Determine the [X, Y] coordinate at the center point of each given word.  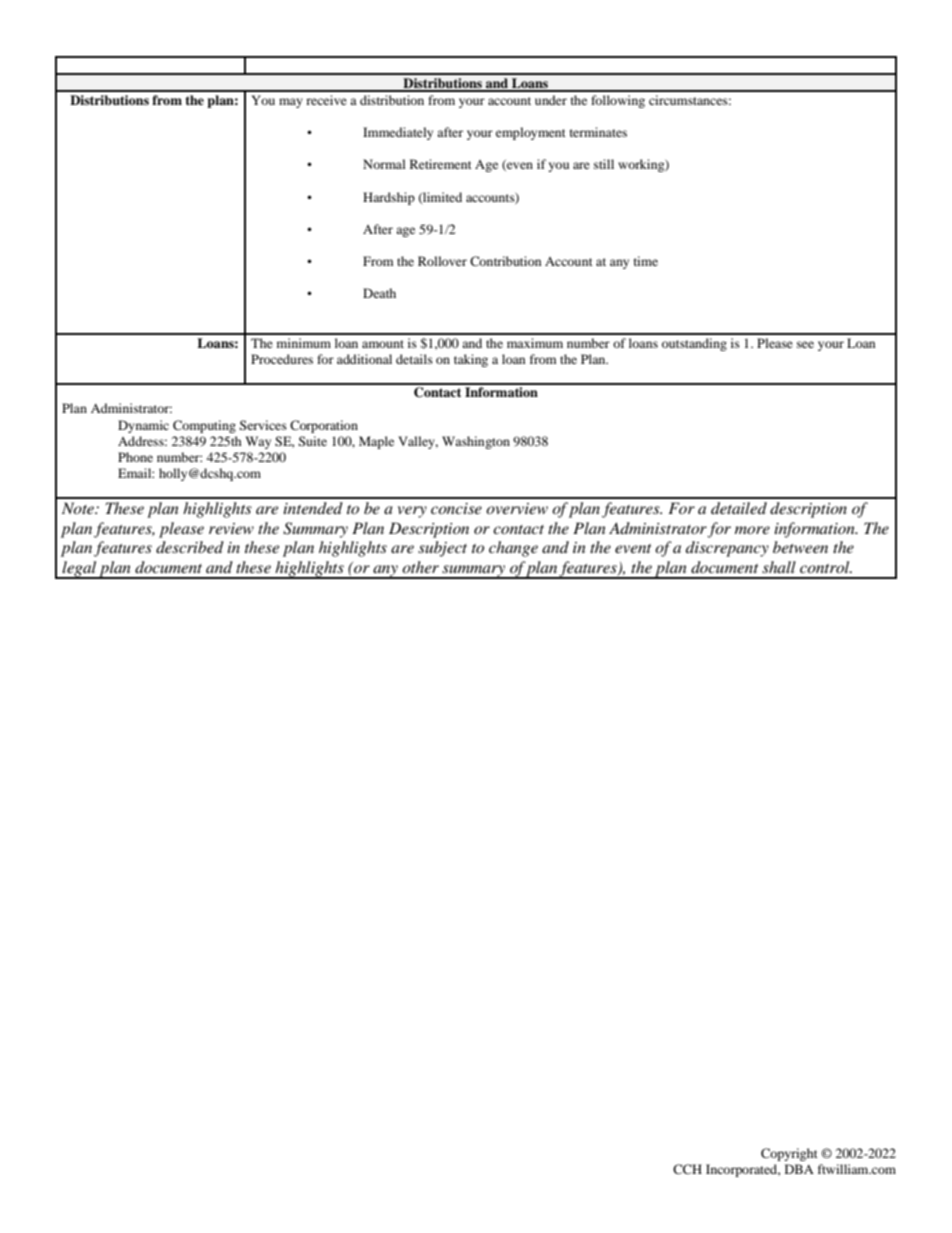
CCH [687, 1169]
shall [779, 567]
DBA [799, 1169]
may [291, 103]
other [420, 567]
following [618, 101]
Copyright [789, 1154]
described [190, 547]
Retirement [441, 164]
